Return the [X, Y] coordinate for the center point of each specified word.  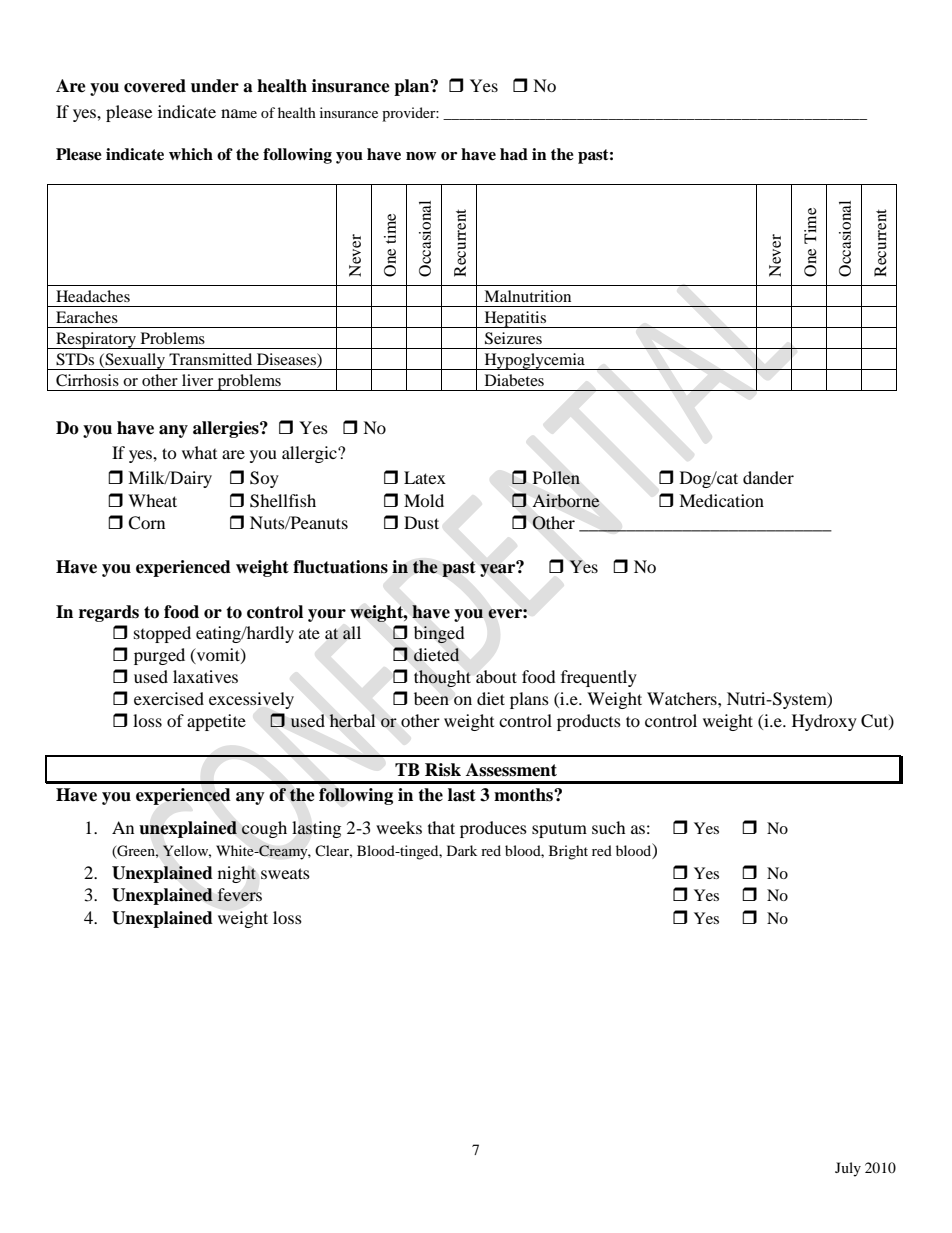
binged [439, 634]
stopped [162, 634]
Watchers [683, 698]
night [237, 874]
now [421, 156]
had [514, 154]
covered [155, 86]
